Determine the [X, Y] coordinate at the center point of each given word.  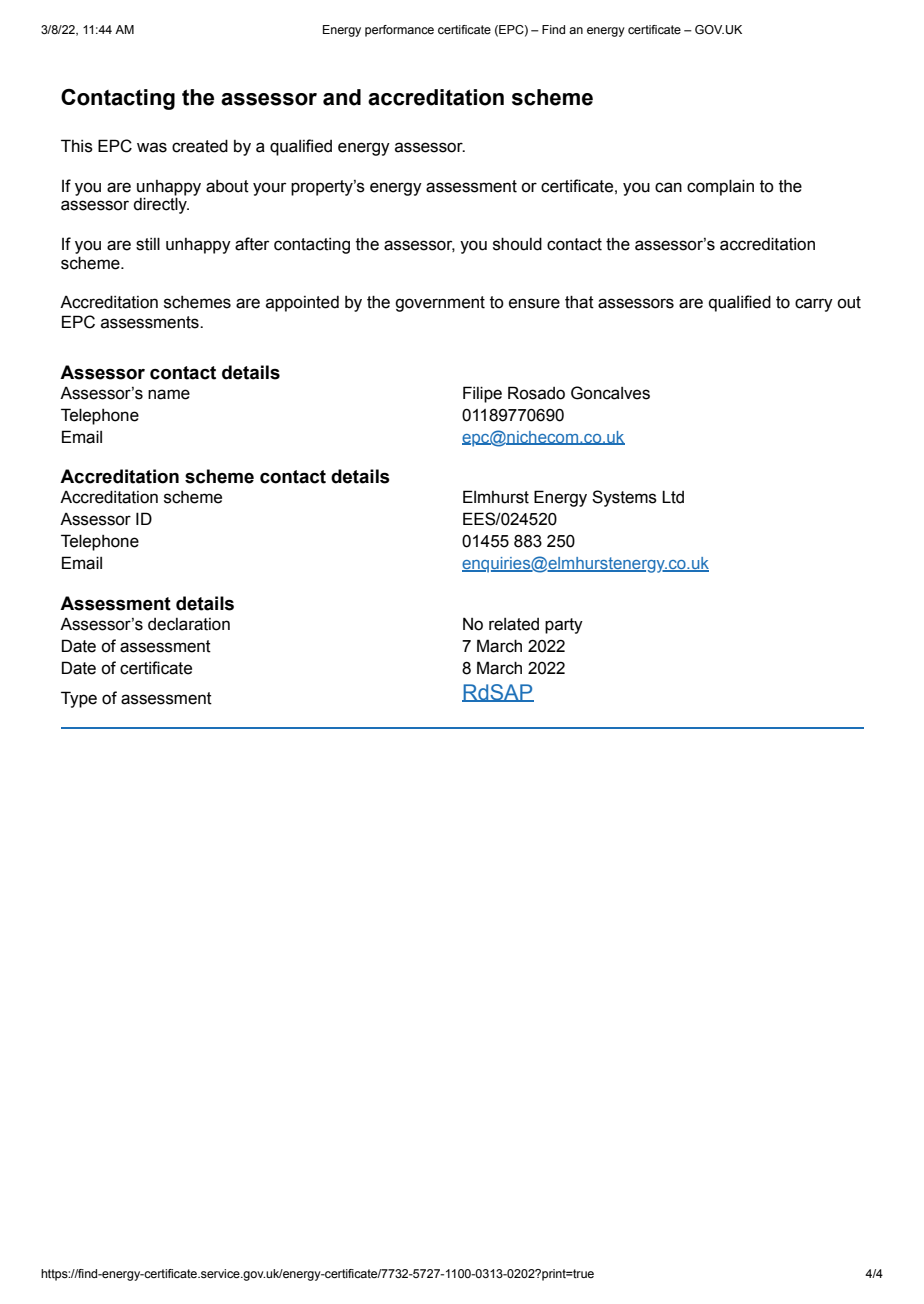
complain [720, 187]
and [342, 97]
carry [814, 305]
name [169, 394]
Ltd [673, 497]
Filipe [482, 394]
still [148, 244]
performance [399, 31]
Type [79, 699]
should [517, 244]
